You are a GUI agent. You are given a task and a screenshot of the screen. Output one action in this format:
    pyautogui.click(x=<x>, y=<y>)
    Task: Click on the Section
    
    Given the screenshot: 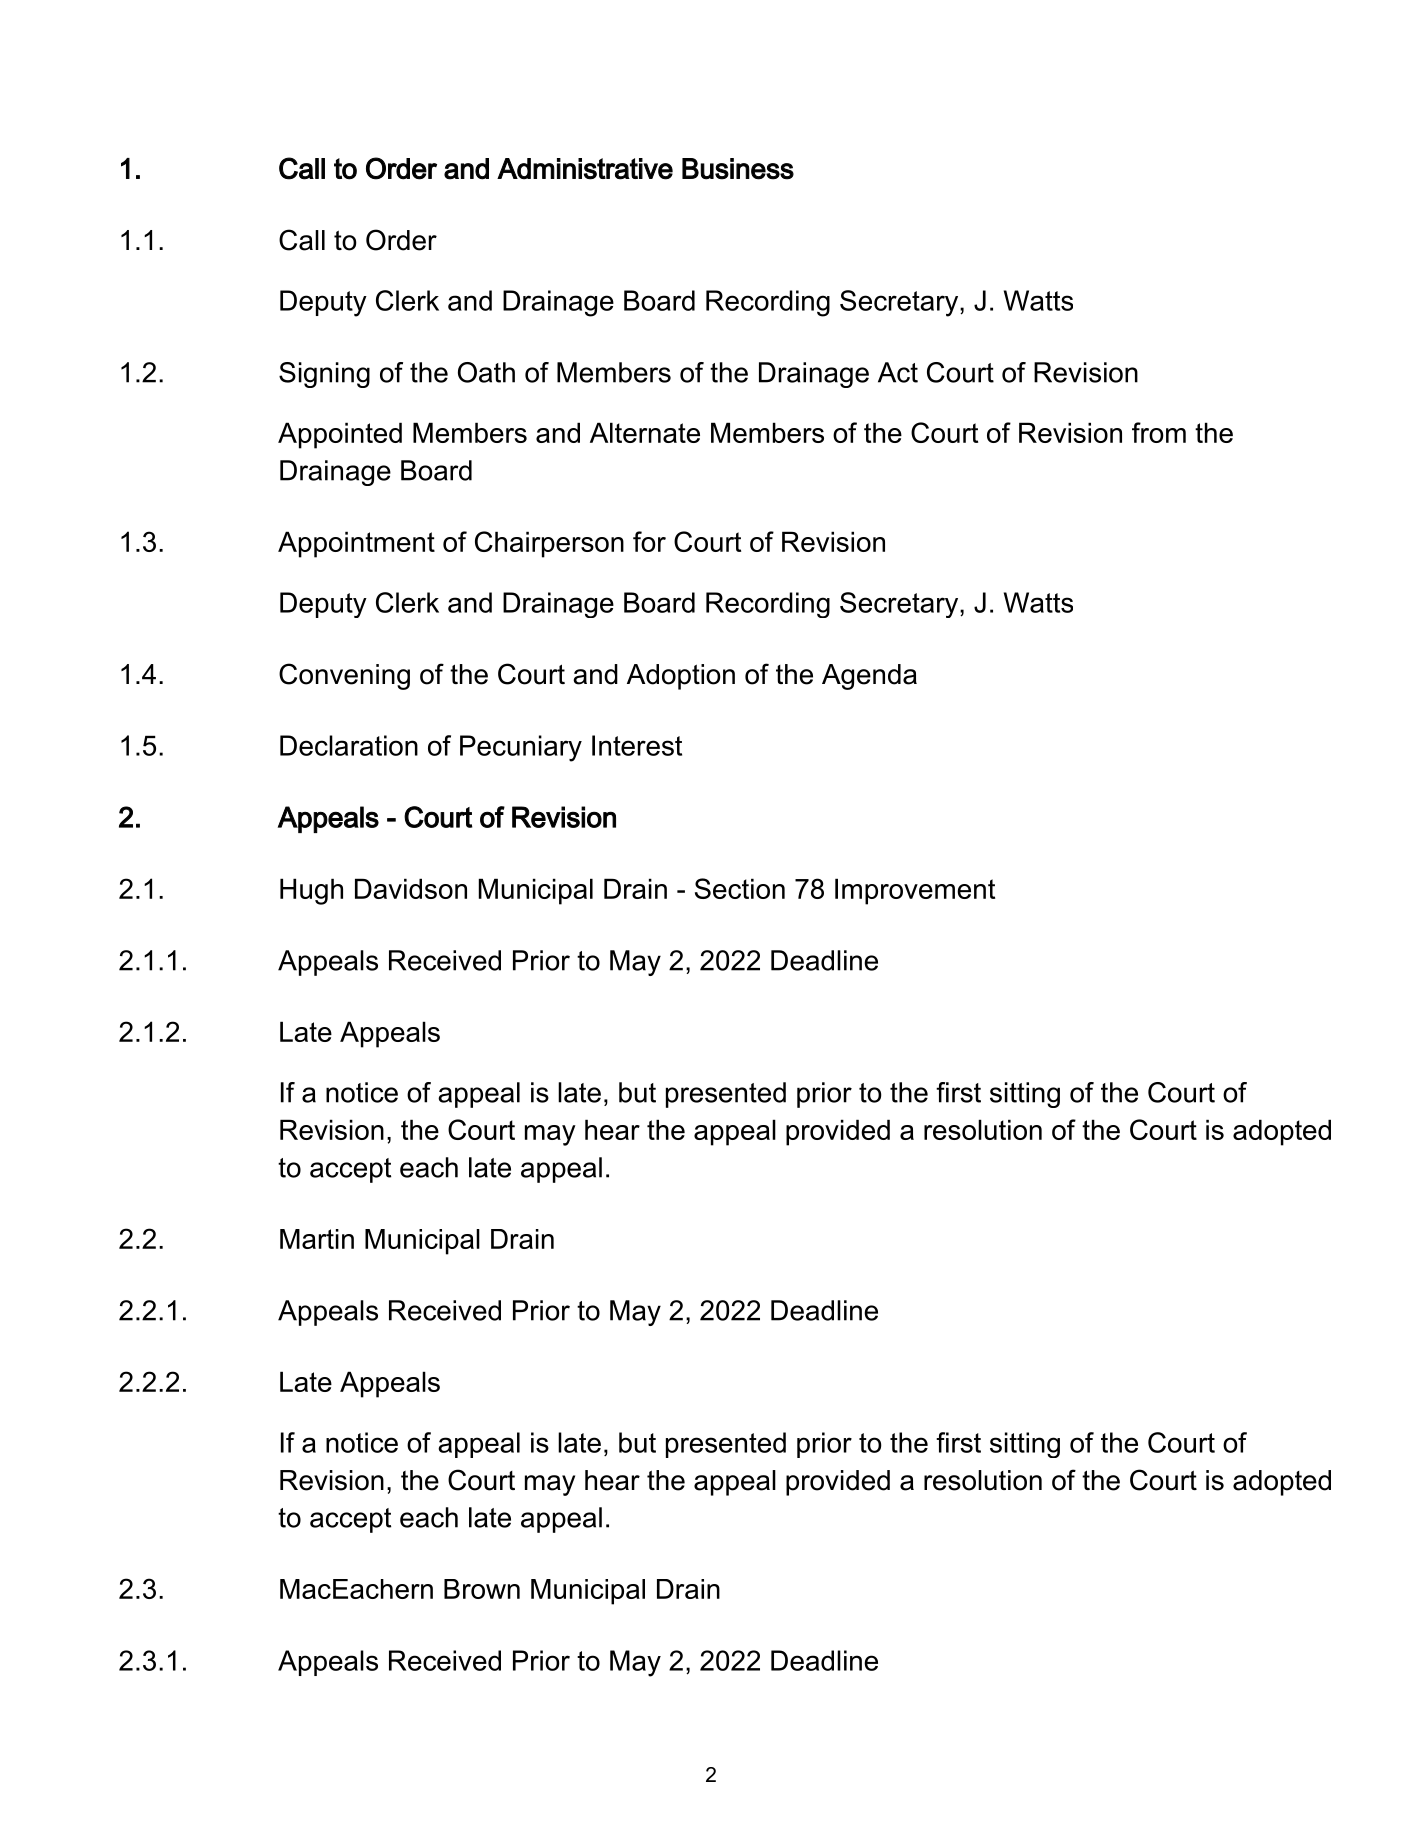 What is the action you would take?
    pyautogui.click(x=740, y=888)
